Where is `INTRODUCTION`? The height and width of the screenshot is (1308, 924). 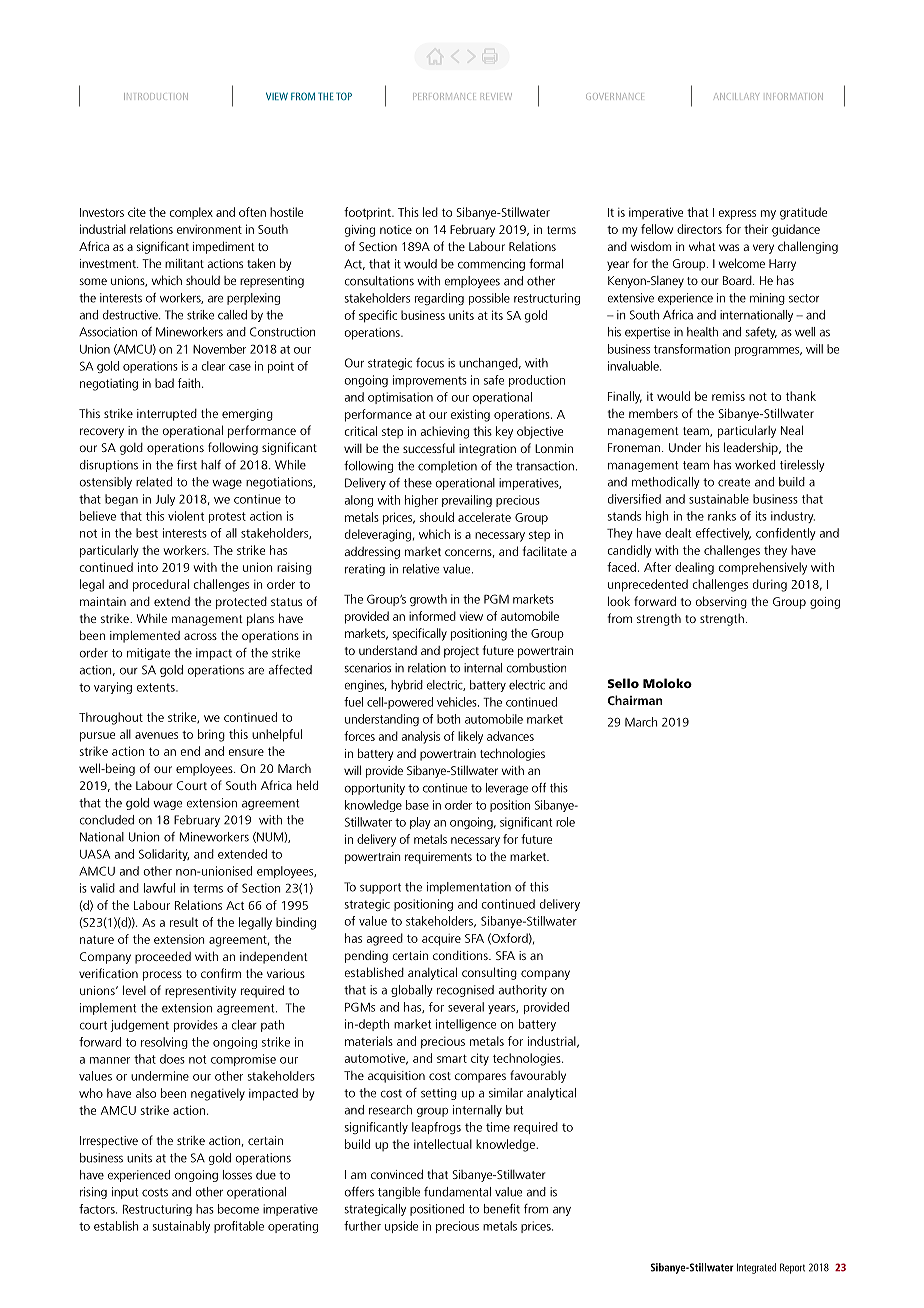
INTRODUCTION is located at coordinates (156, 96).
